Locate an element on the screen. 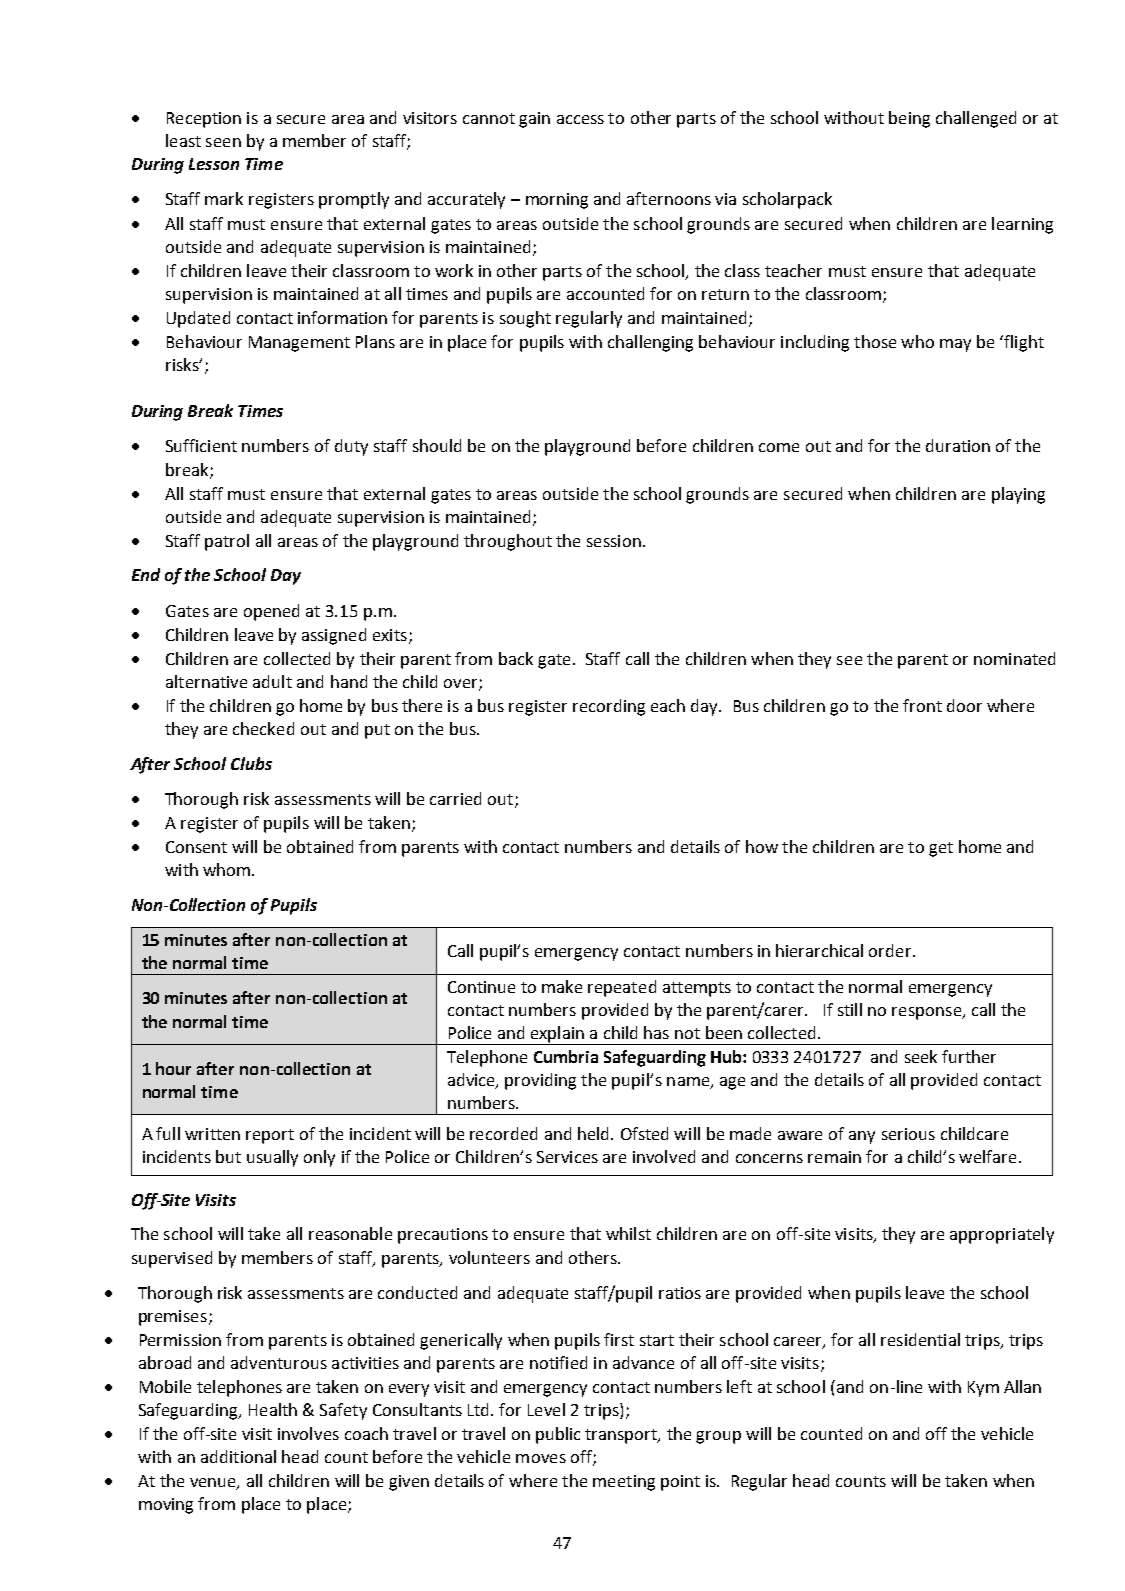  carried is located at coordinates (455, 798).
